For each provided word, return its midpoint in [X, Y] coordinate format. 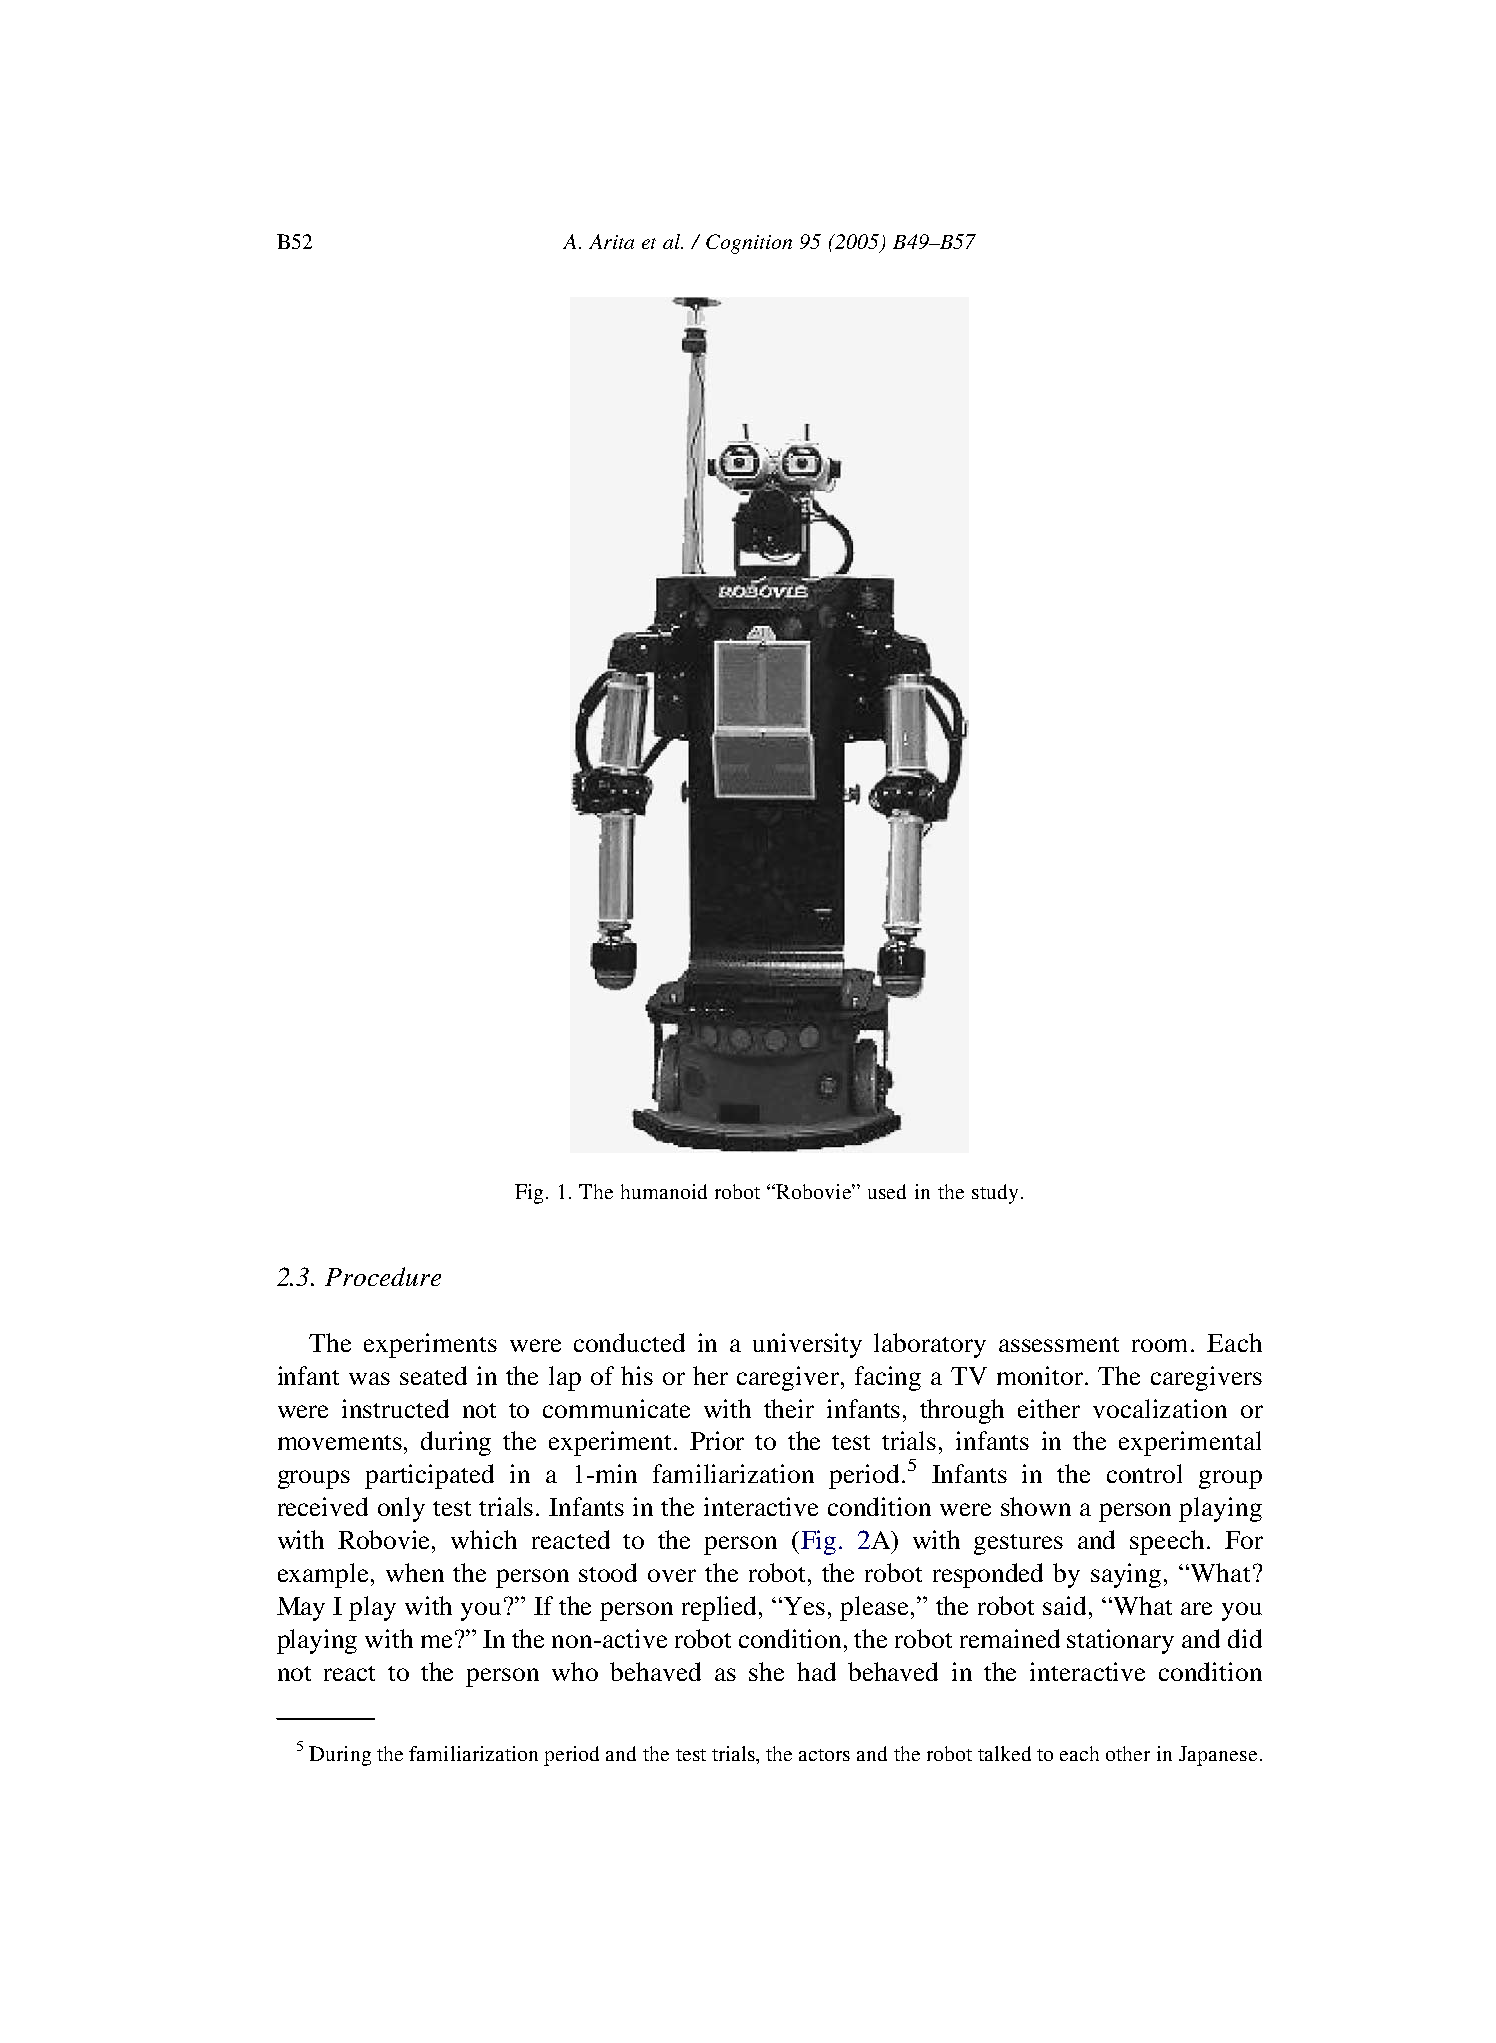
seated [433, 1375]
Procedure [383, 1276]
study [995, 1194]
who [575, 1671]
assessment [1059, 1344]
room [1162, 1345]
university [807, 1345]
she [766, 1671]
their [789, 1408]
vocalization [1160, 1408]
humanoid [664, 1191]
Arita [611, 241]
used [887, 1191]
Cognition [749, 244]
